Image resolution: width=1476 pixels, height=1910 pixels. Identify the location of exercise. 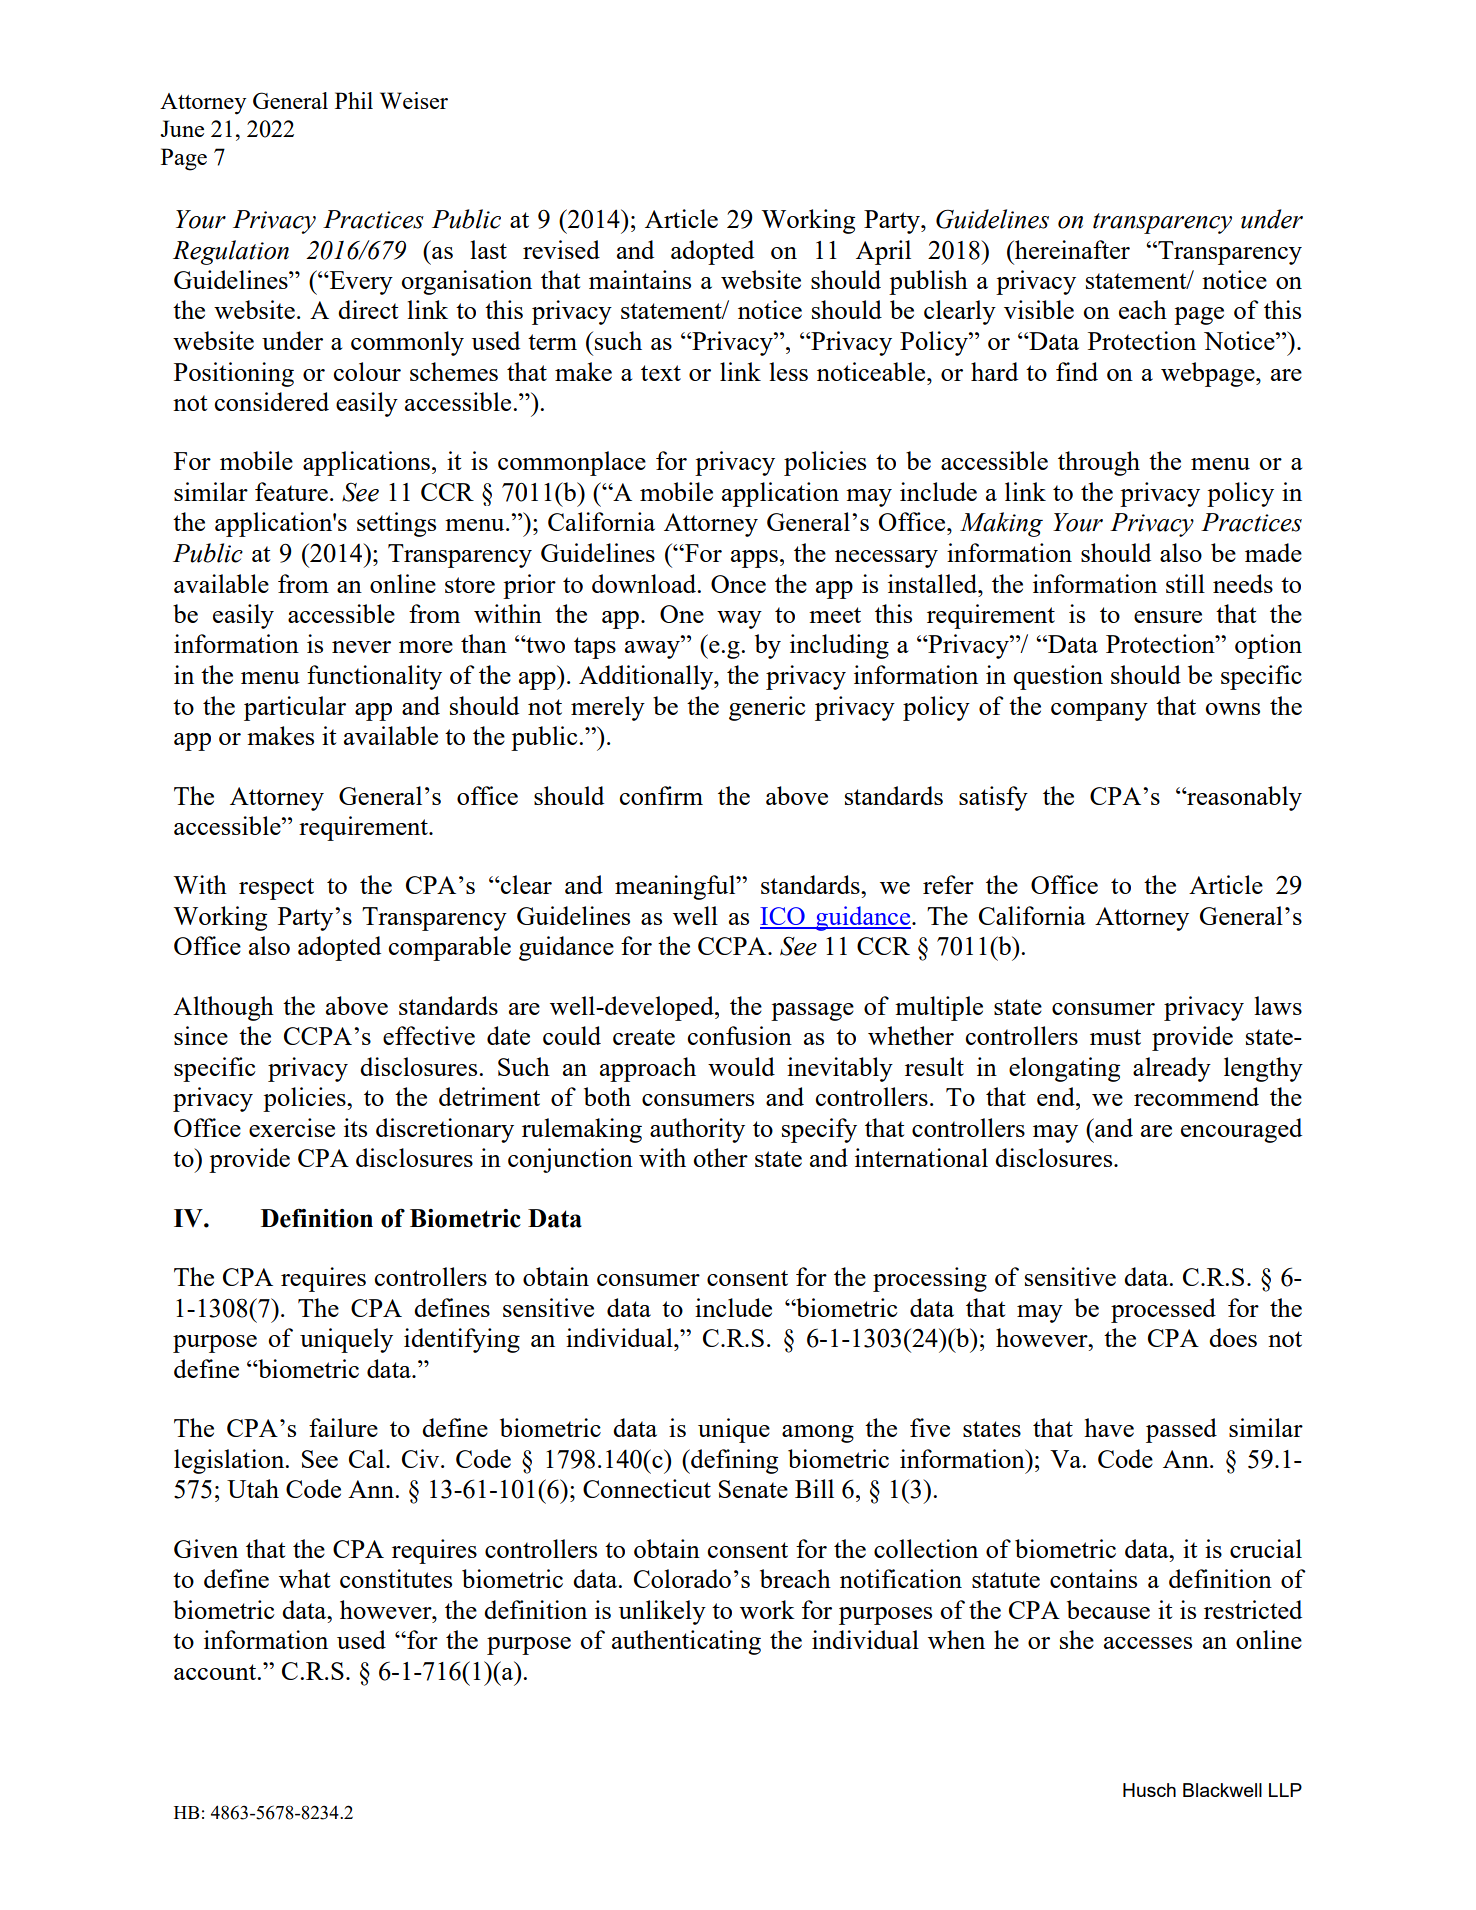
(292, 1127).
